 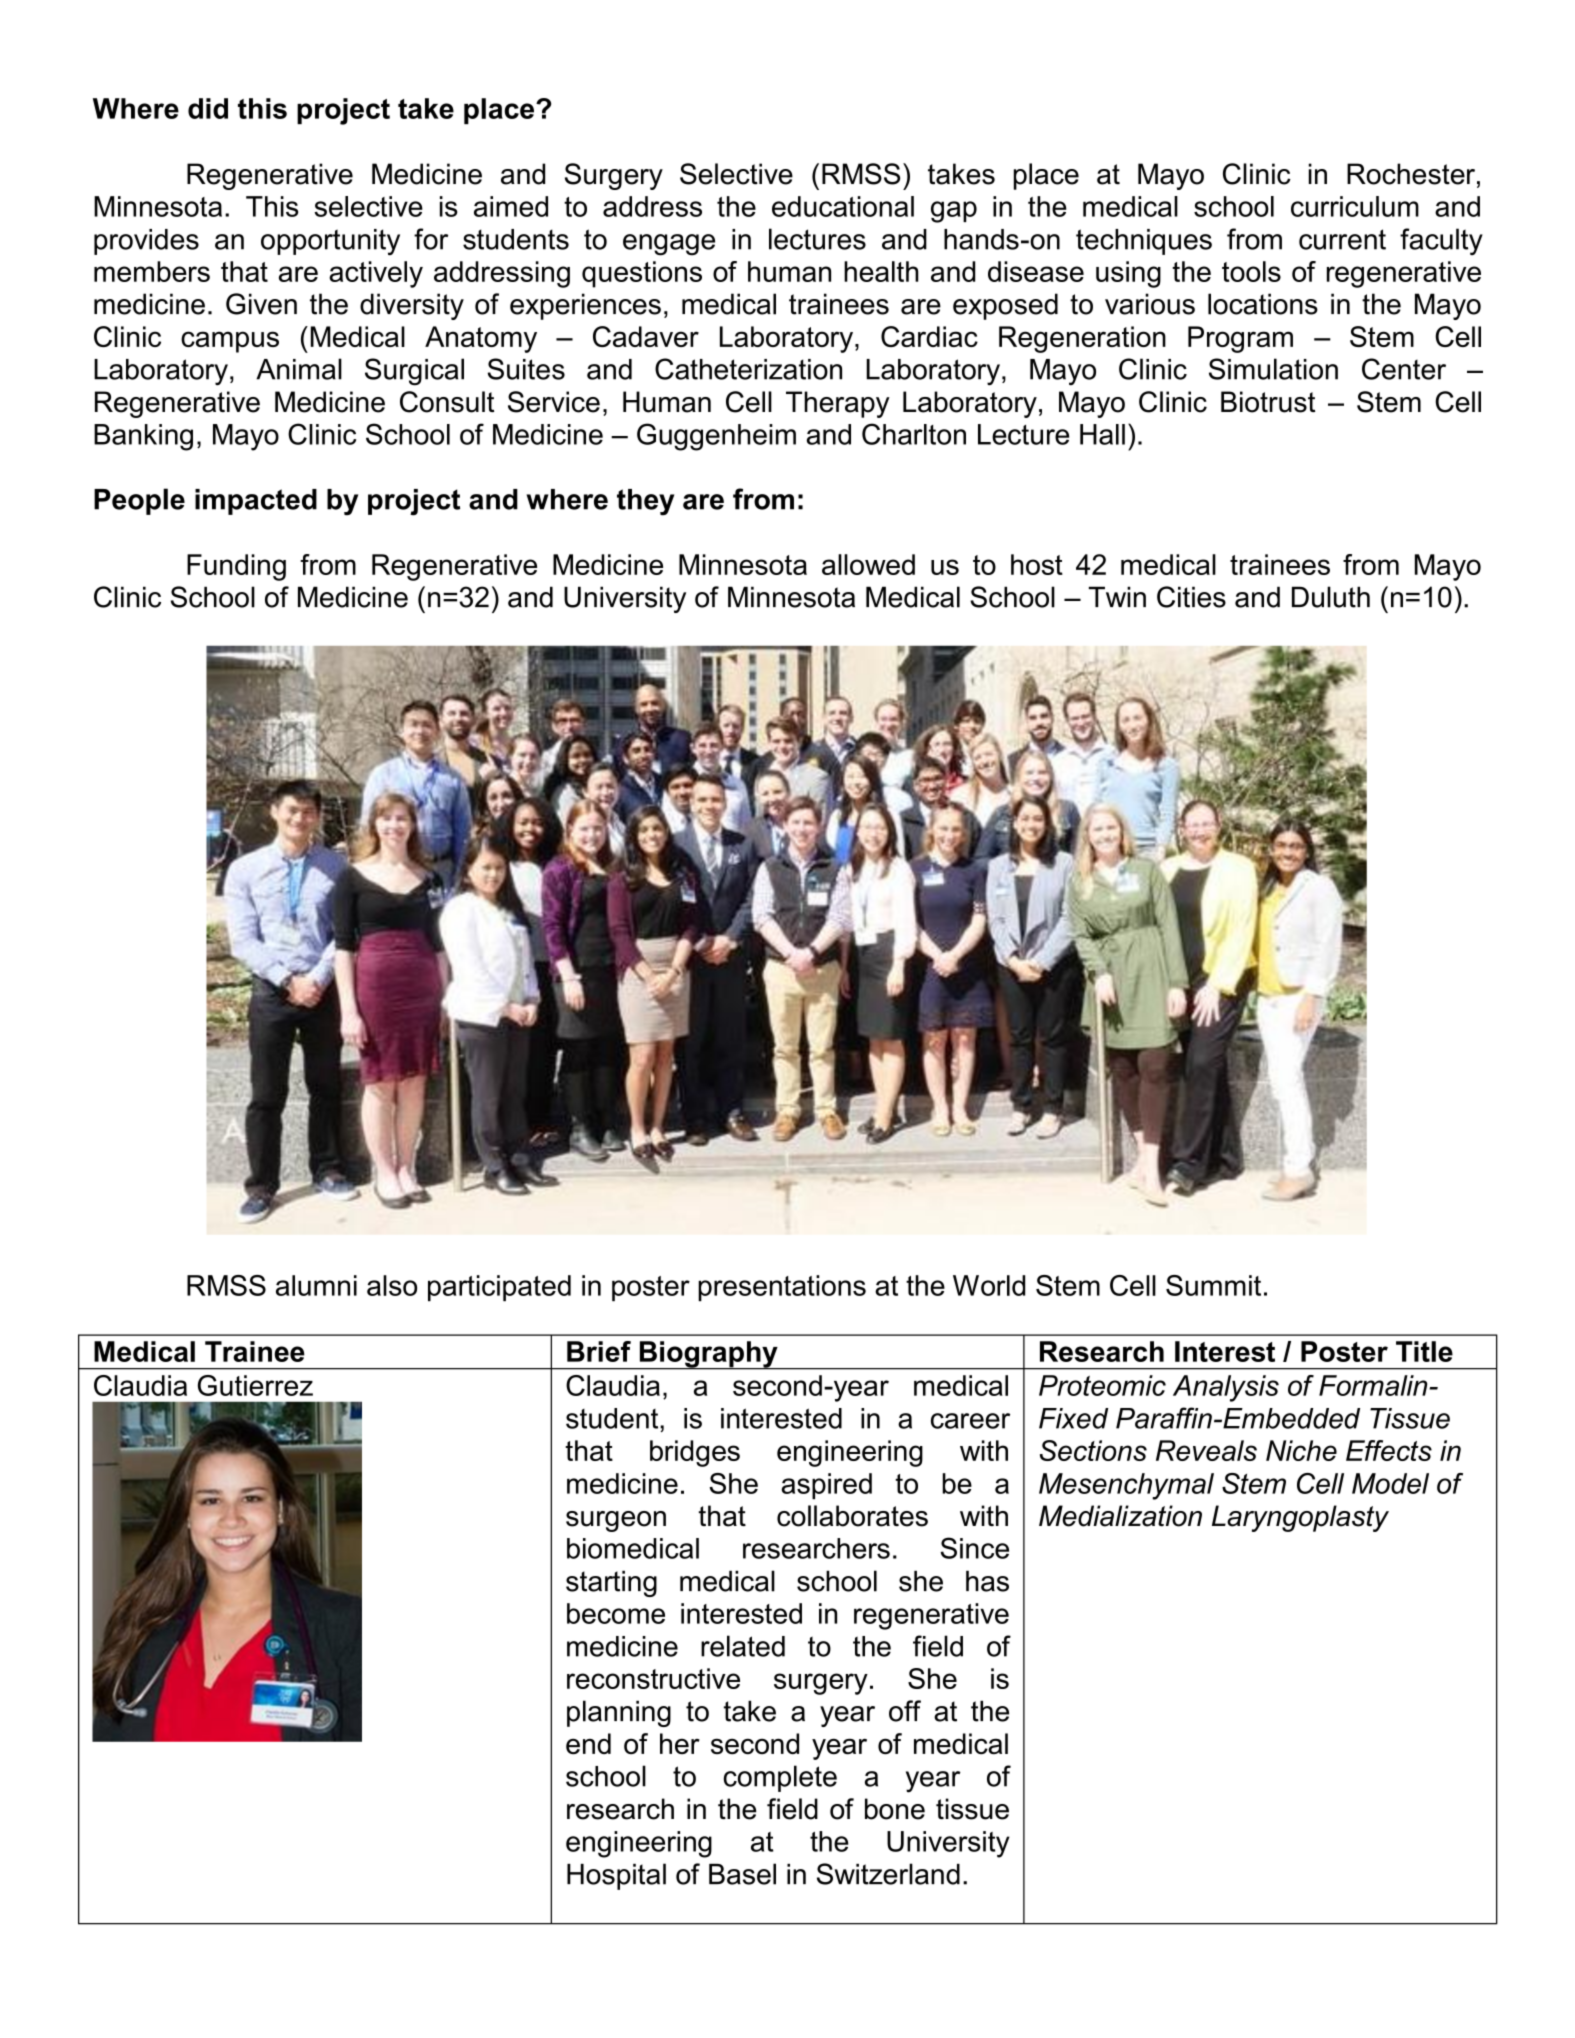 I want to click on did, so click(x=208, y=108).
